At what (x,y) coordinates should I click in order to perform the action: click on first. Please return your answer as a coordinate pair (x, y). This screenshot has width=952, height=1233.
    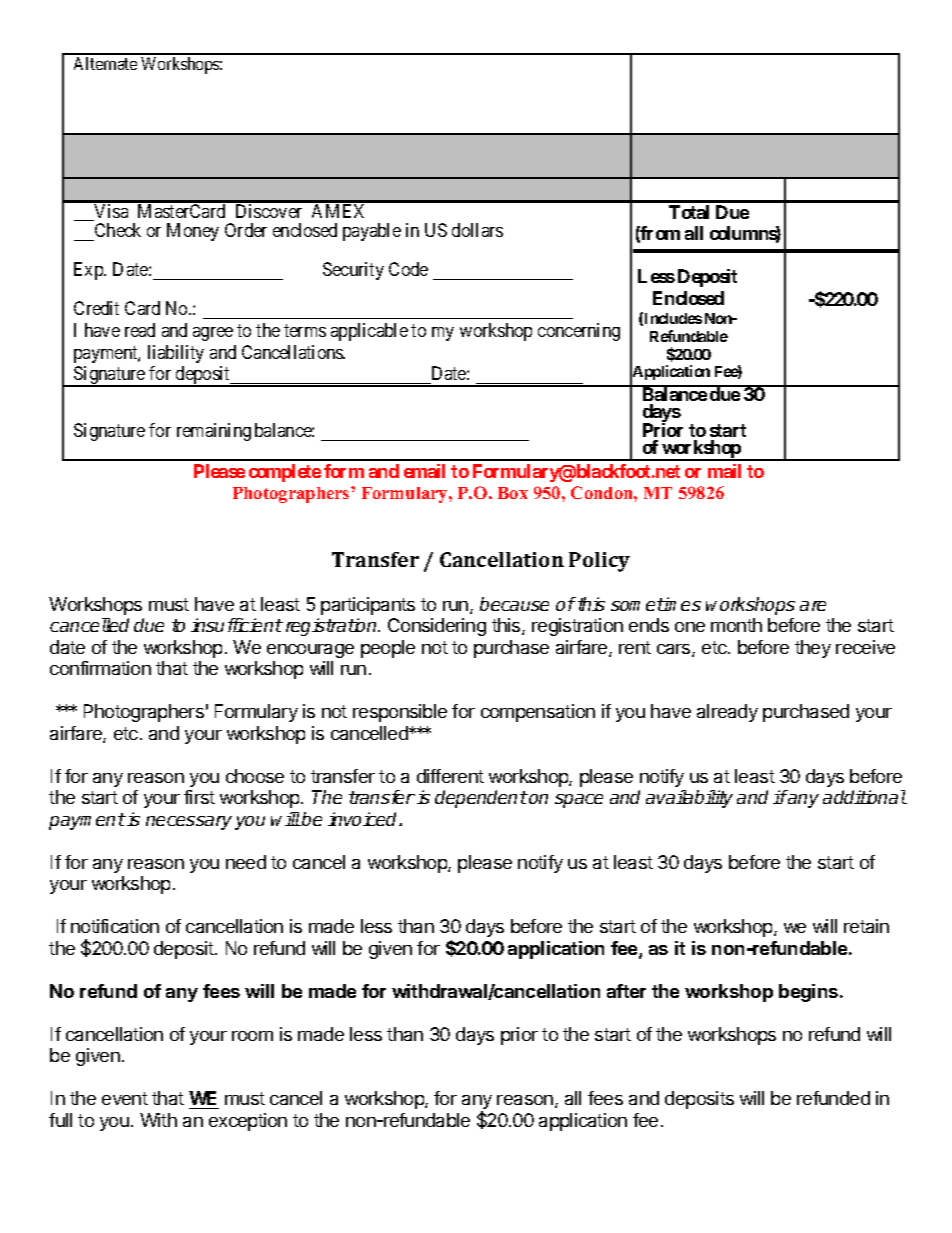
    Looking at the image, I should click on (199, 797).
